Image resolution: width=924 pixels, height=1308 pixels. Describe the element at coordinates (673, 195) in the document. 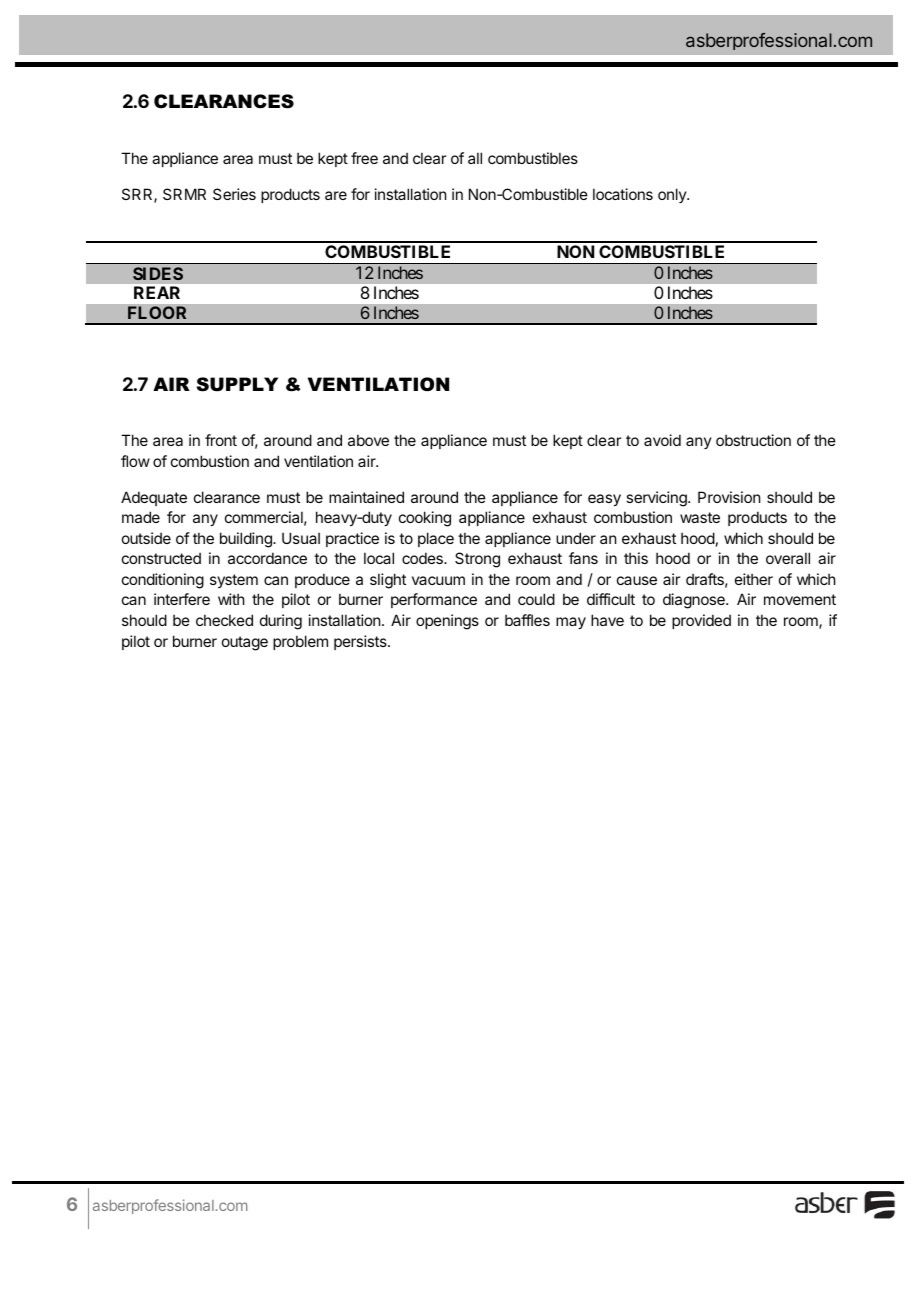

I see `only` at that location.
